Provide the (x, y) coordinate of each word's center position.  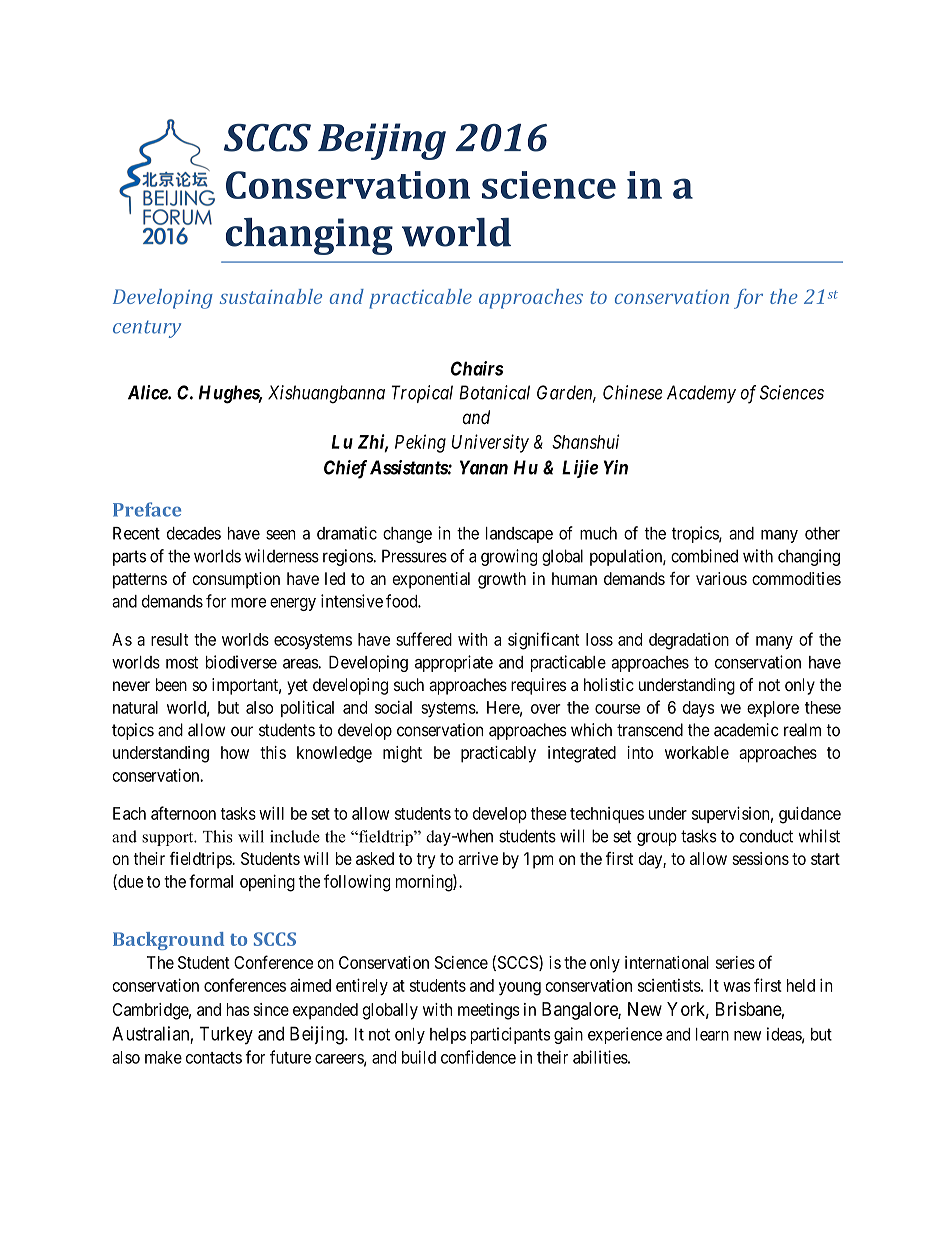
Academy (701, 394)
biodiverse (241, 662)
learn (712, 1034)
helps (448, 1036)
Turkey (226, 1035)
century (147, 329)
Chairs (477, 368)
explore (773, 709)
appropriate (454, 663)
